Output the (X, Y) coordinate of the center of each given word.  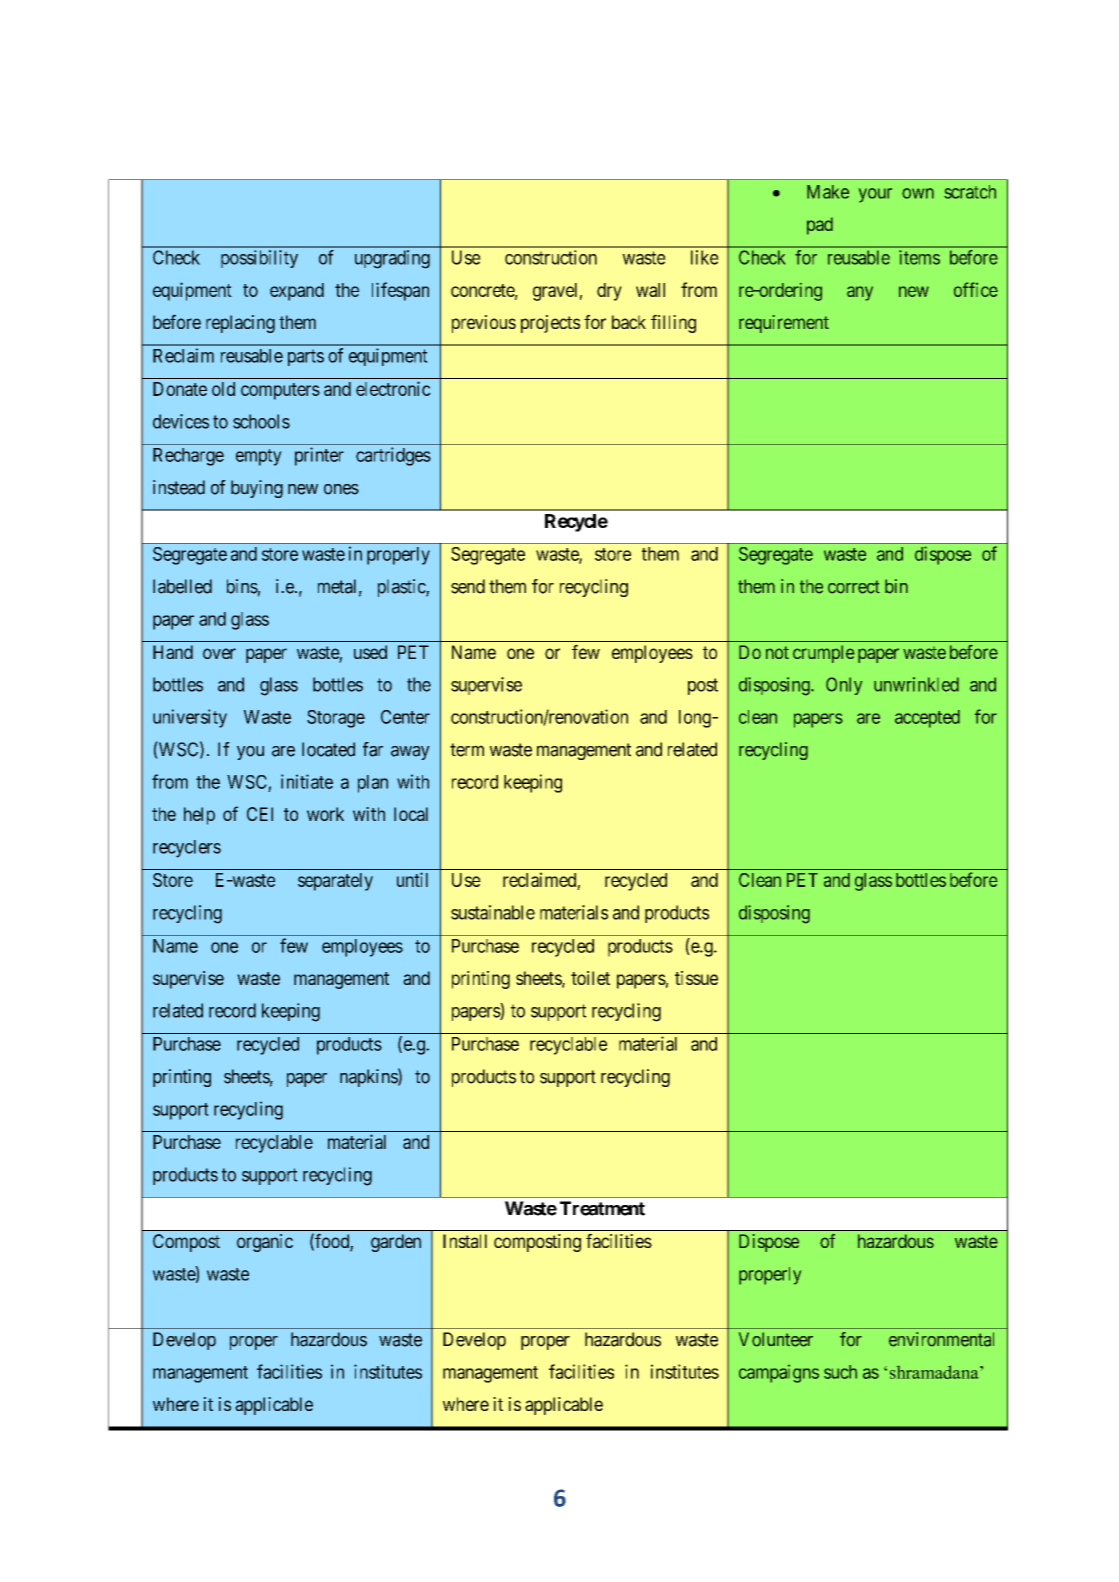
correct (854, 587)
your (875, 195)
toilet (590, 978)
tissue (696, 978)
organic (265, 1243)
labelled (182, 586)
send (468, 586)
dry (609, 292)
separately (335, 882)
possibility (259, 259)
